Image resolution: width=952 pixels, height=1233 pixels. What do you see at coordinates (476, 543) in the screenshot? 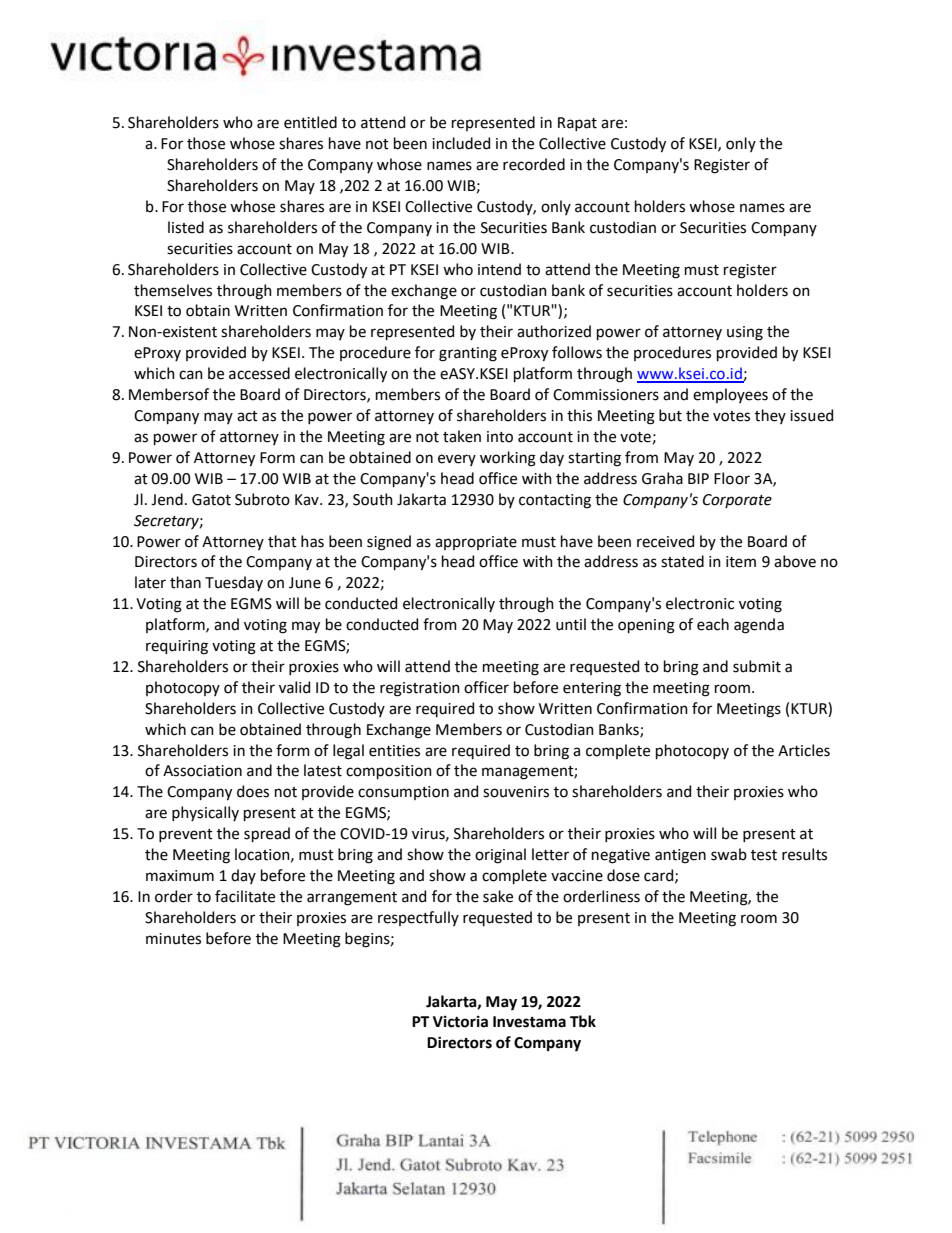
I see `appropriate` at bounding box center [476, 543].
